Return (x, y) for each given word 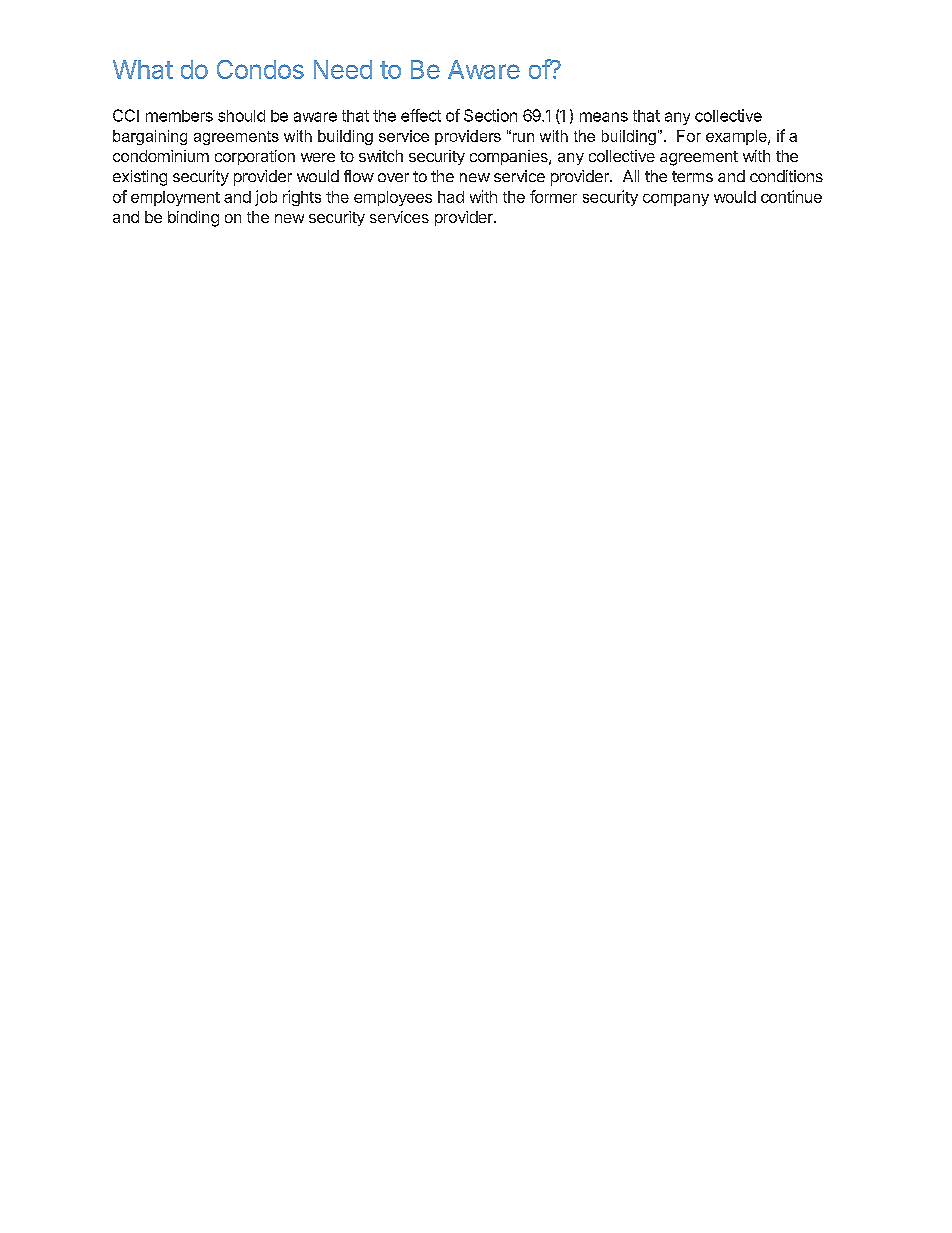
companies (510, 157)
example (737, 137)
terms (692, 176)
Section (490, 115)
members (179, 116)
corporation (255, 157)
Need (343, 69)
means (604, 117)
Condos (260, 69)
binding (193, 219)
